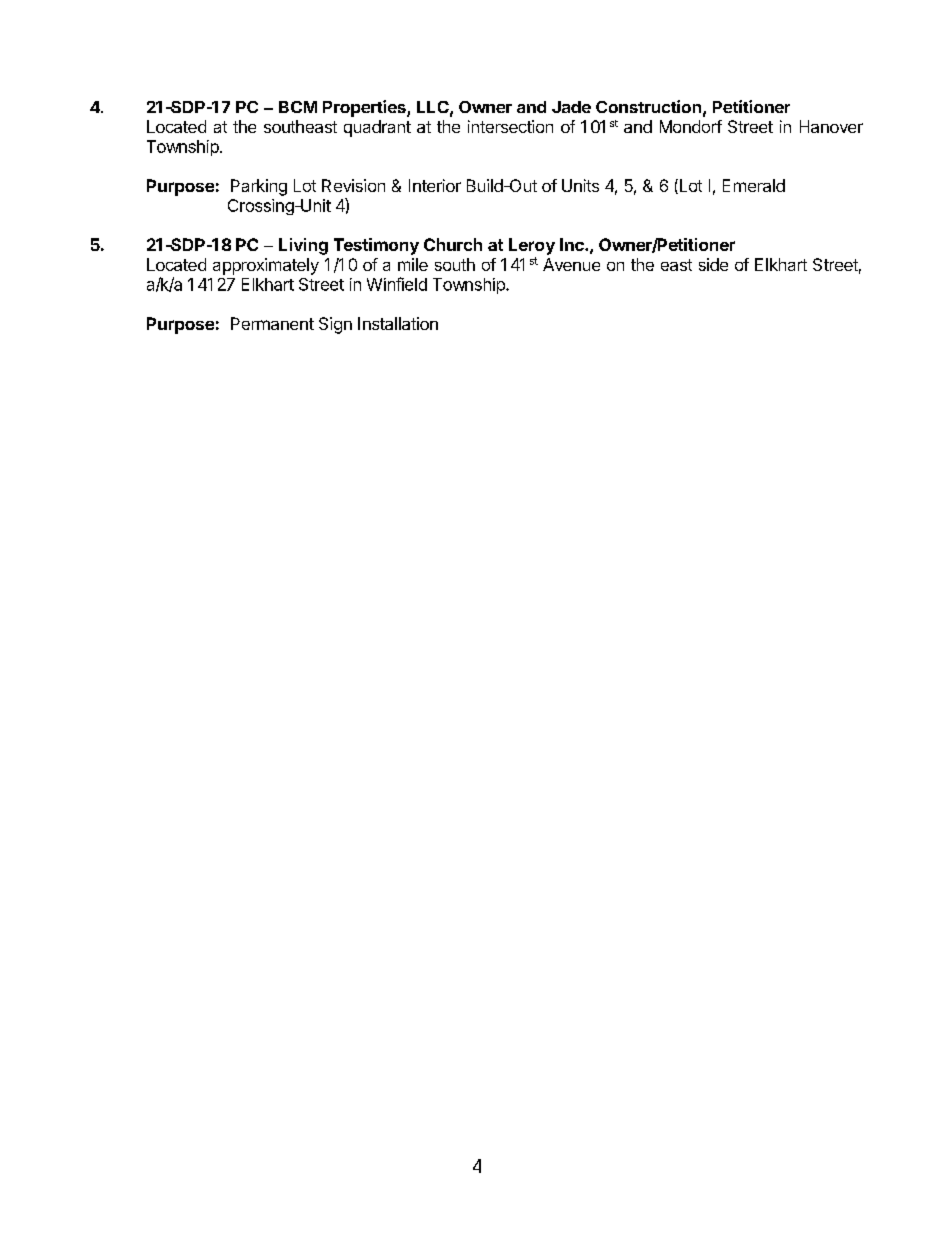 Image resolution: width=952 pixels, height=1233 pixels. I want to click on Avenue, so click(571, 264).
